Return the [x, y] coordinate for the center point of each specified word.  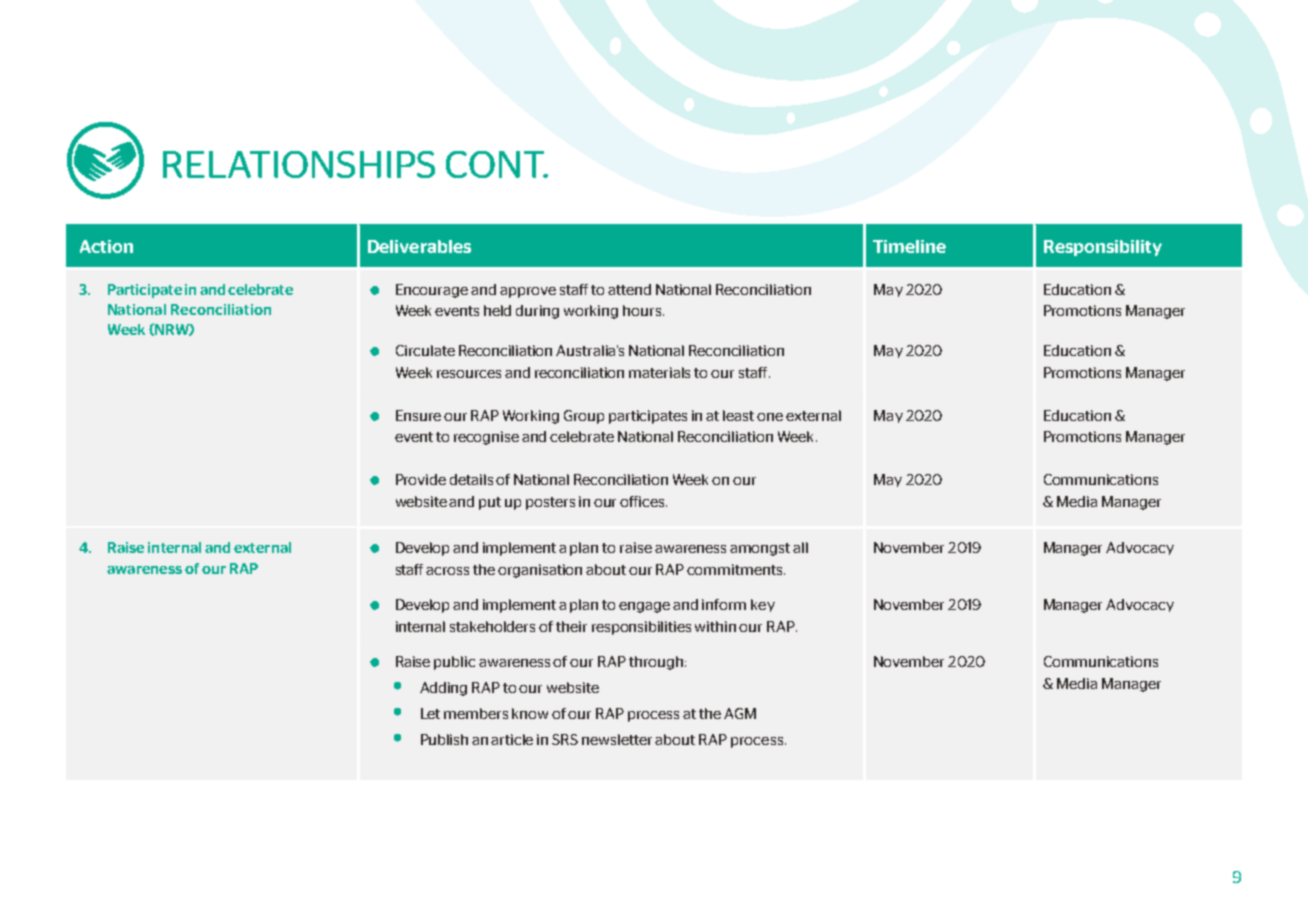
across [447, 571]
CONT [496, 164]
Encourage [432, 291]
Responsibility [1103, 248]
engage [644, 607]
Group [584, 417]
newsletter [617, 739]
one [770, 417]
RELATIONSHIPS [299, 164]
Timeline [909, 246]
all [800, 547]
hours [643, 310]
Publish [444, 739]
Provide [421, 479]
